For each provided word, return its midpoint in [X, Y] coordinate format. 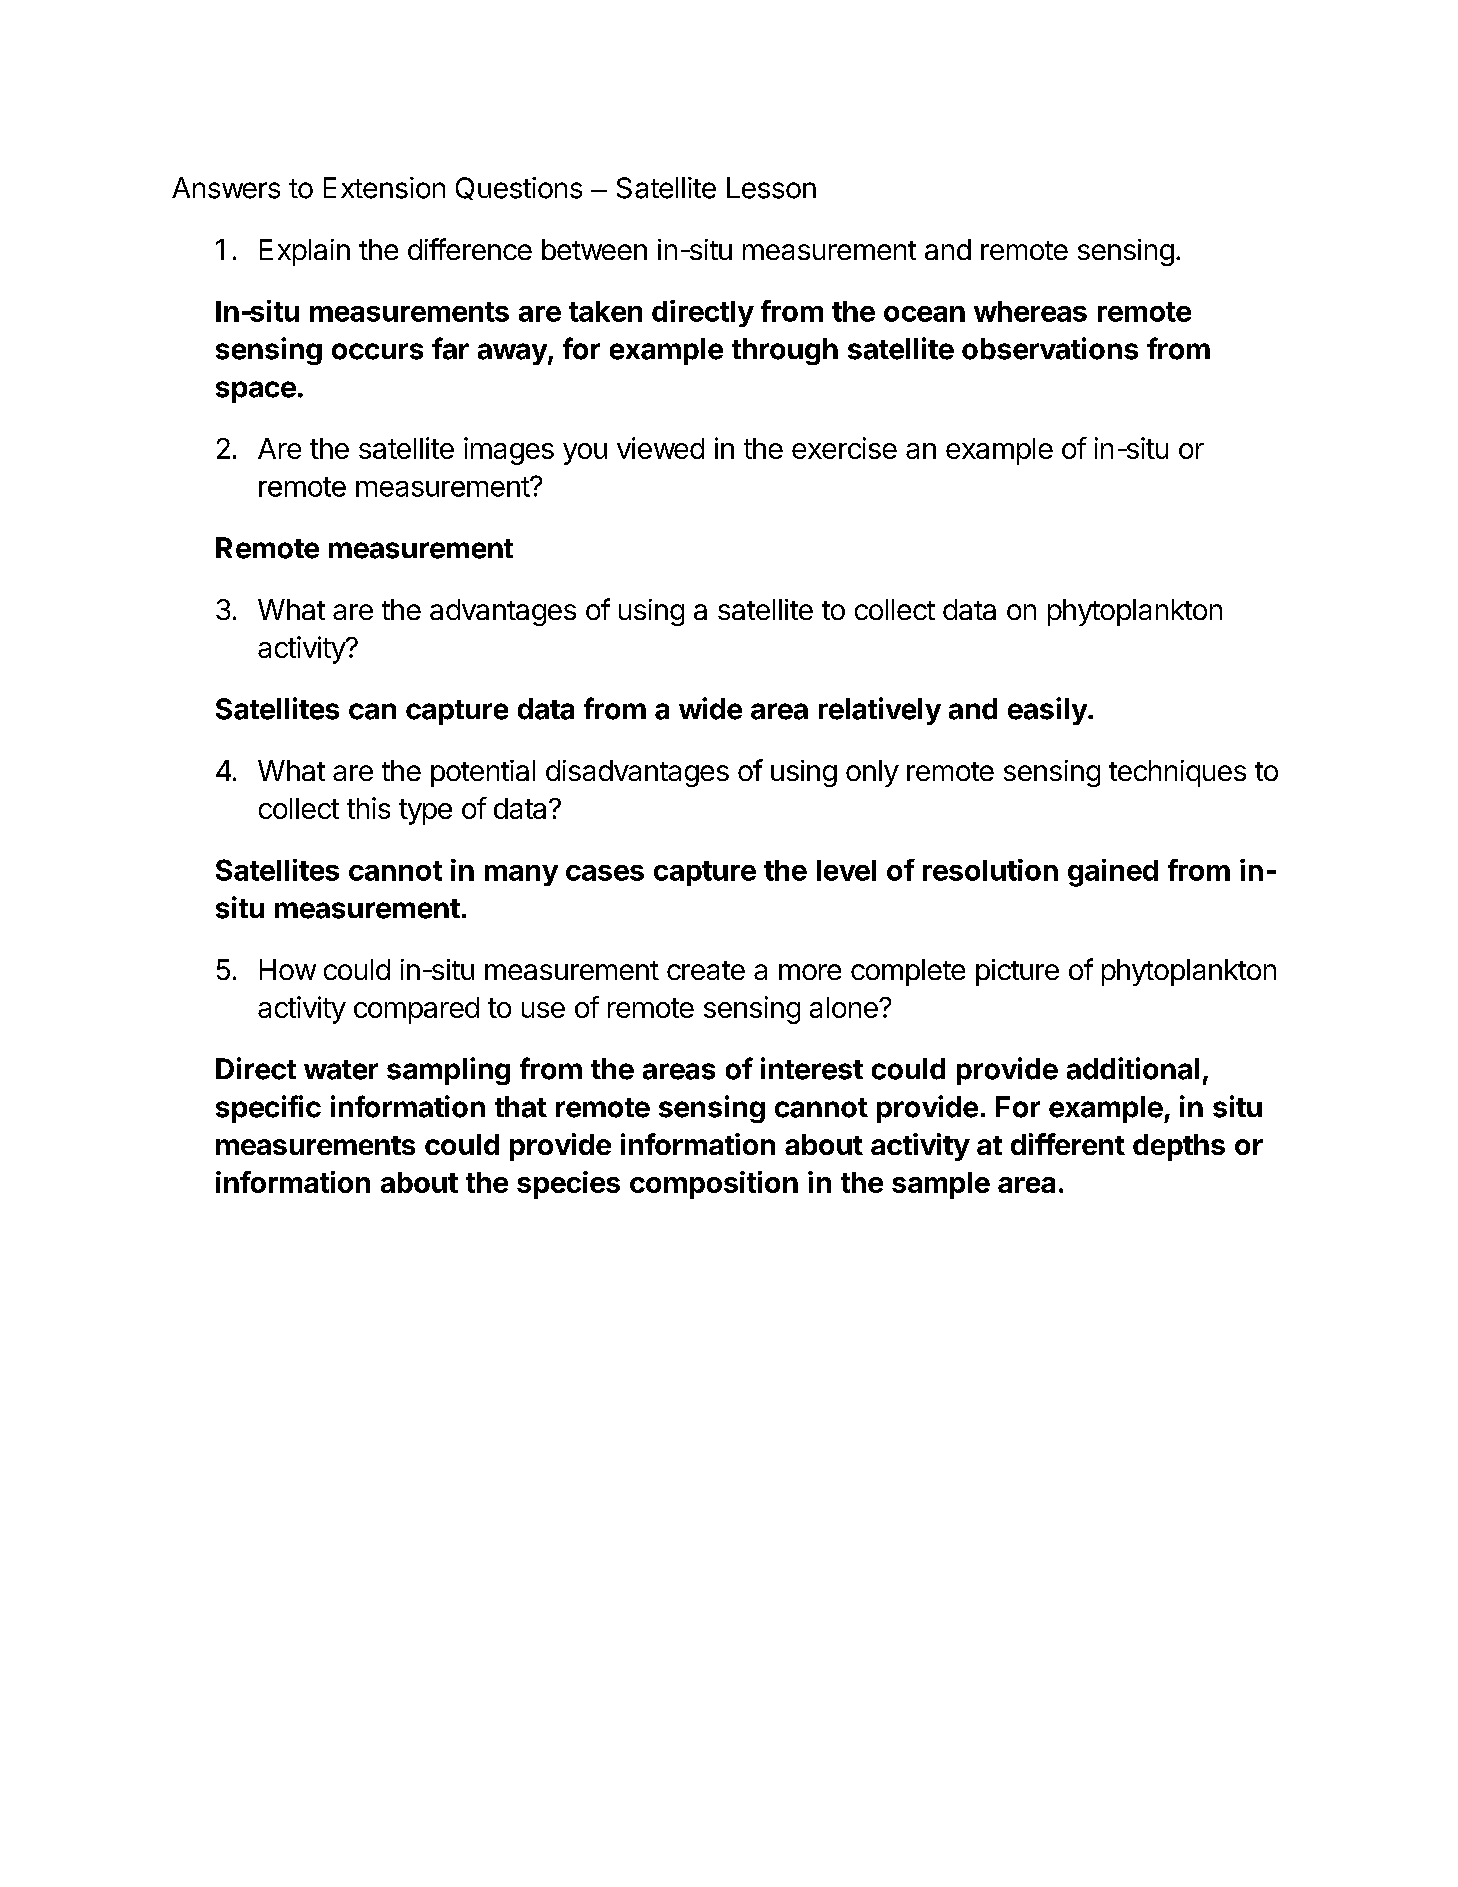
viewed [660, 448]
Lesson [771, 188]
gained [1113, 873]
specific [268, 1109]
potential [483, 773]
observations [1050, 348]
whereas [1030, 311]
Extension [384, 188]
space [256, 392]
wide [710, 708]
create [706, 970]
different [1068, 1144]
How [288, 969]
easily [1048, 711]
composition [714, 1185]
